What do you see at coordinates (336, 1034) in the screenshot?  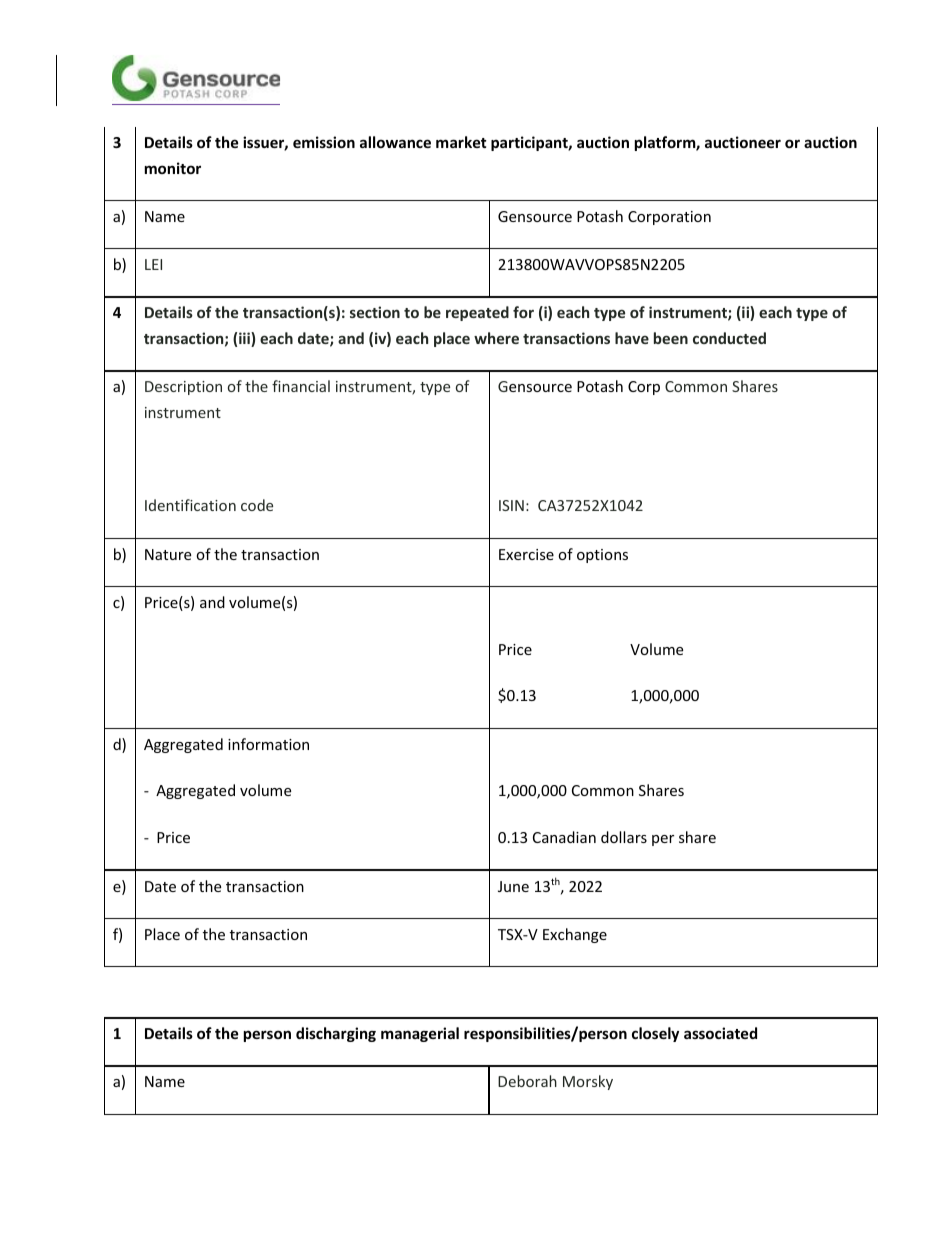 I see `discharging` at bounding box center [336, 1034].
